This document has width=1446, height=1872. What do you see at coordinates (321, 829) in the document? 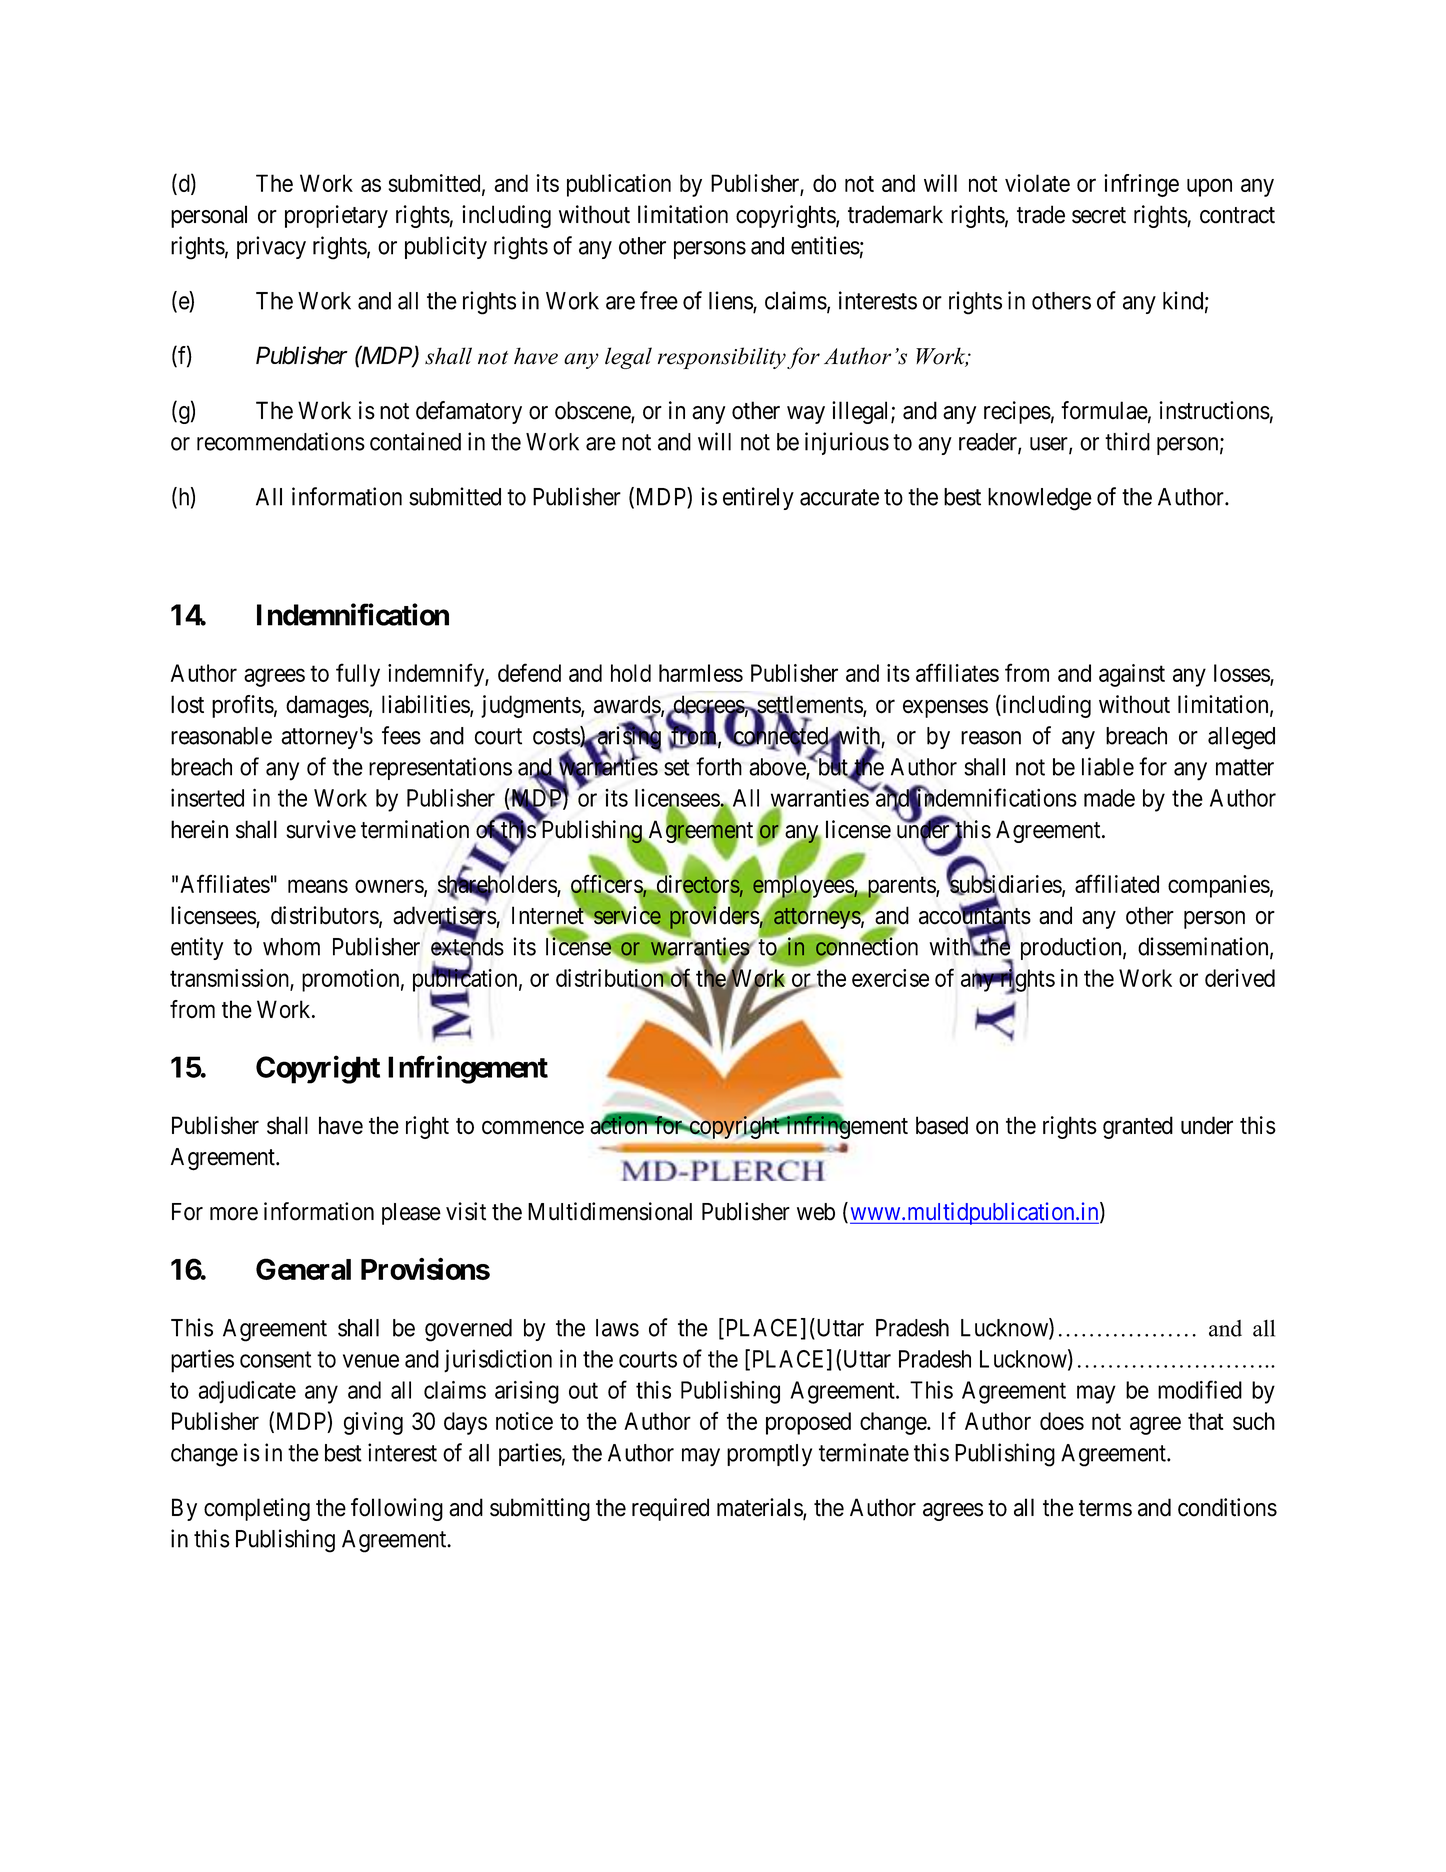
I see `survive` at bounding box center [321, 829].
